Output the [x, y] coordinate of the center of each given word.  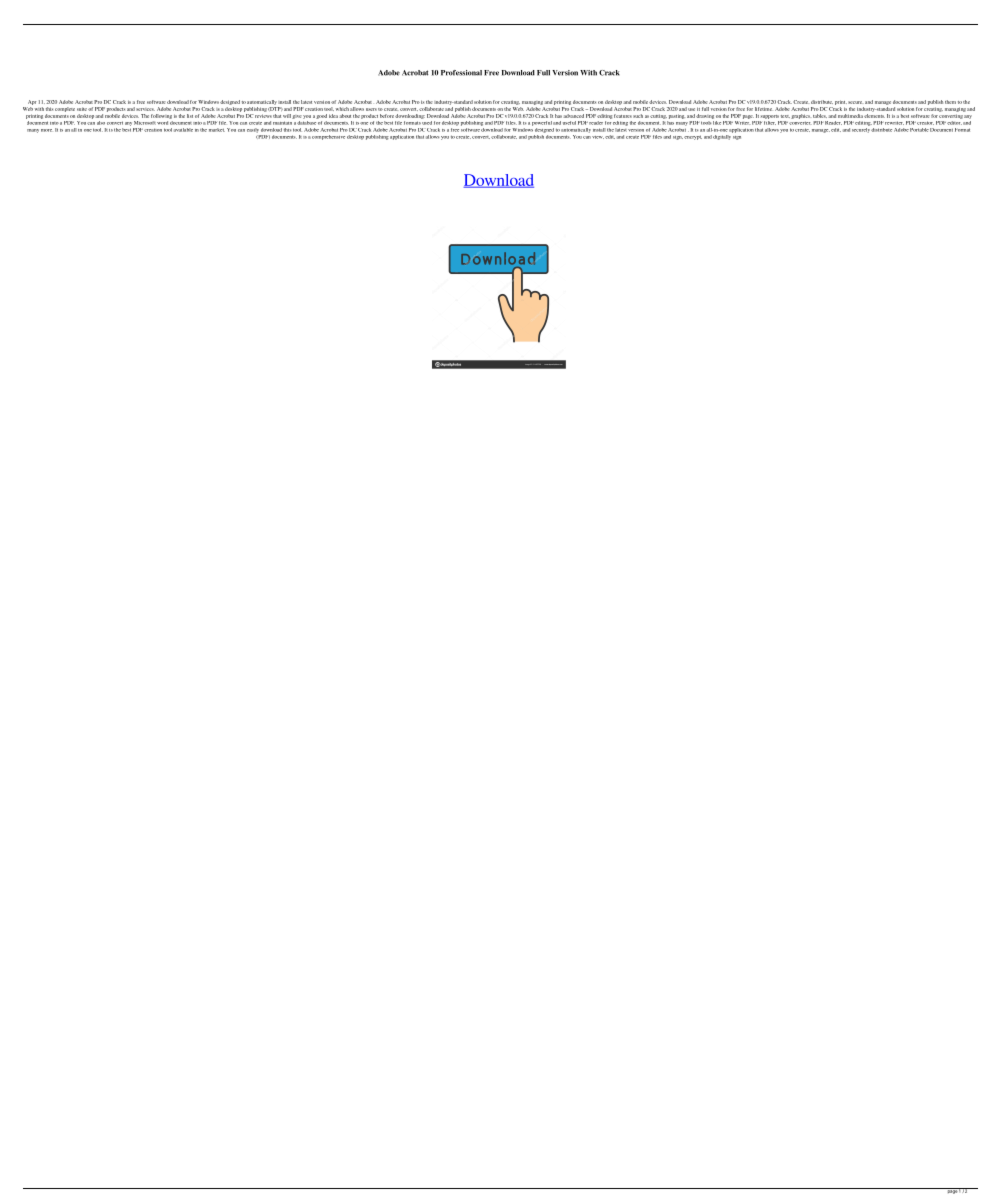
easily [253, 130]
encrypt [693, 137]
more [46, 130]
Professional [461, 73]
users [371, 109]
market [217, 130]
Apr [32, 102]
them [950, 102]
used [426, 121]
